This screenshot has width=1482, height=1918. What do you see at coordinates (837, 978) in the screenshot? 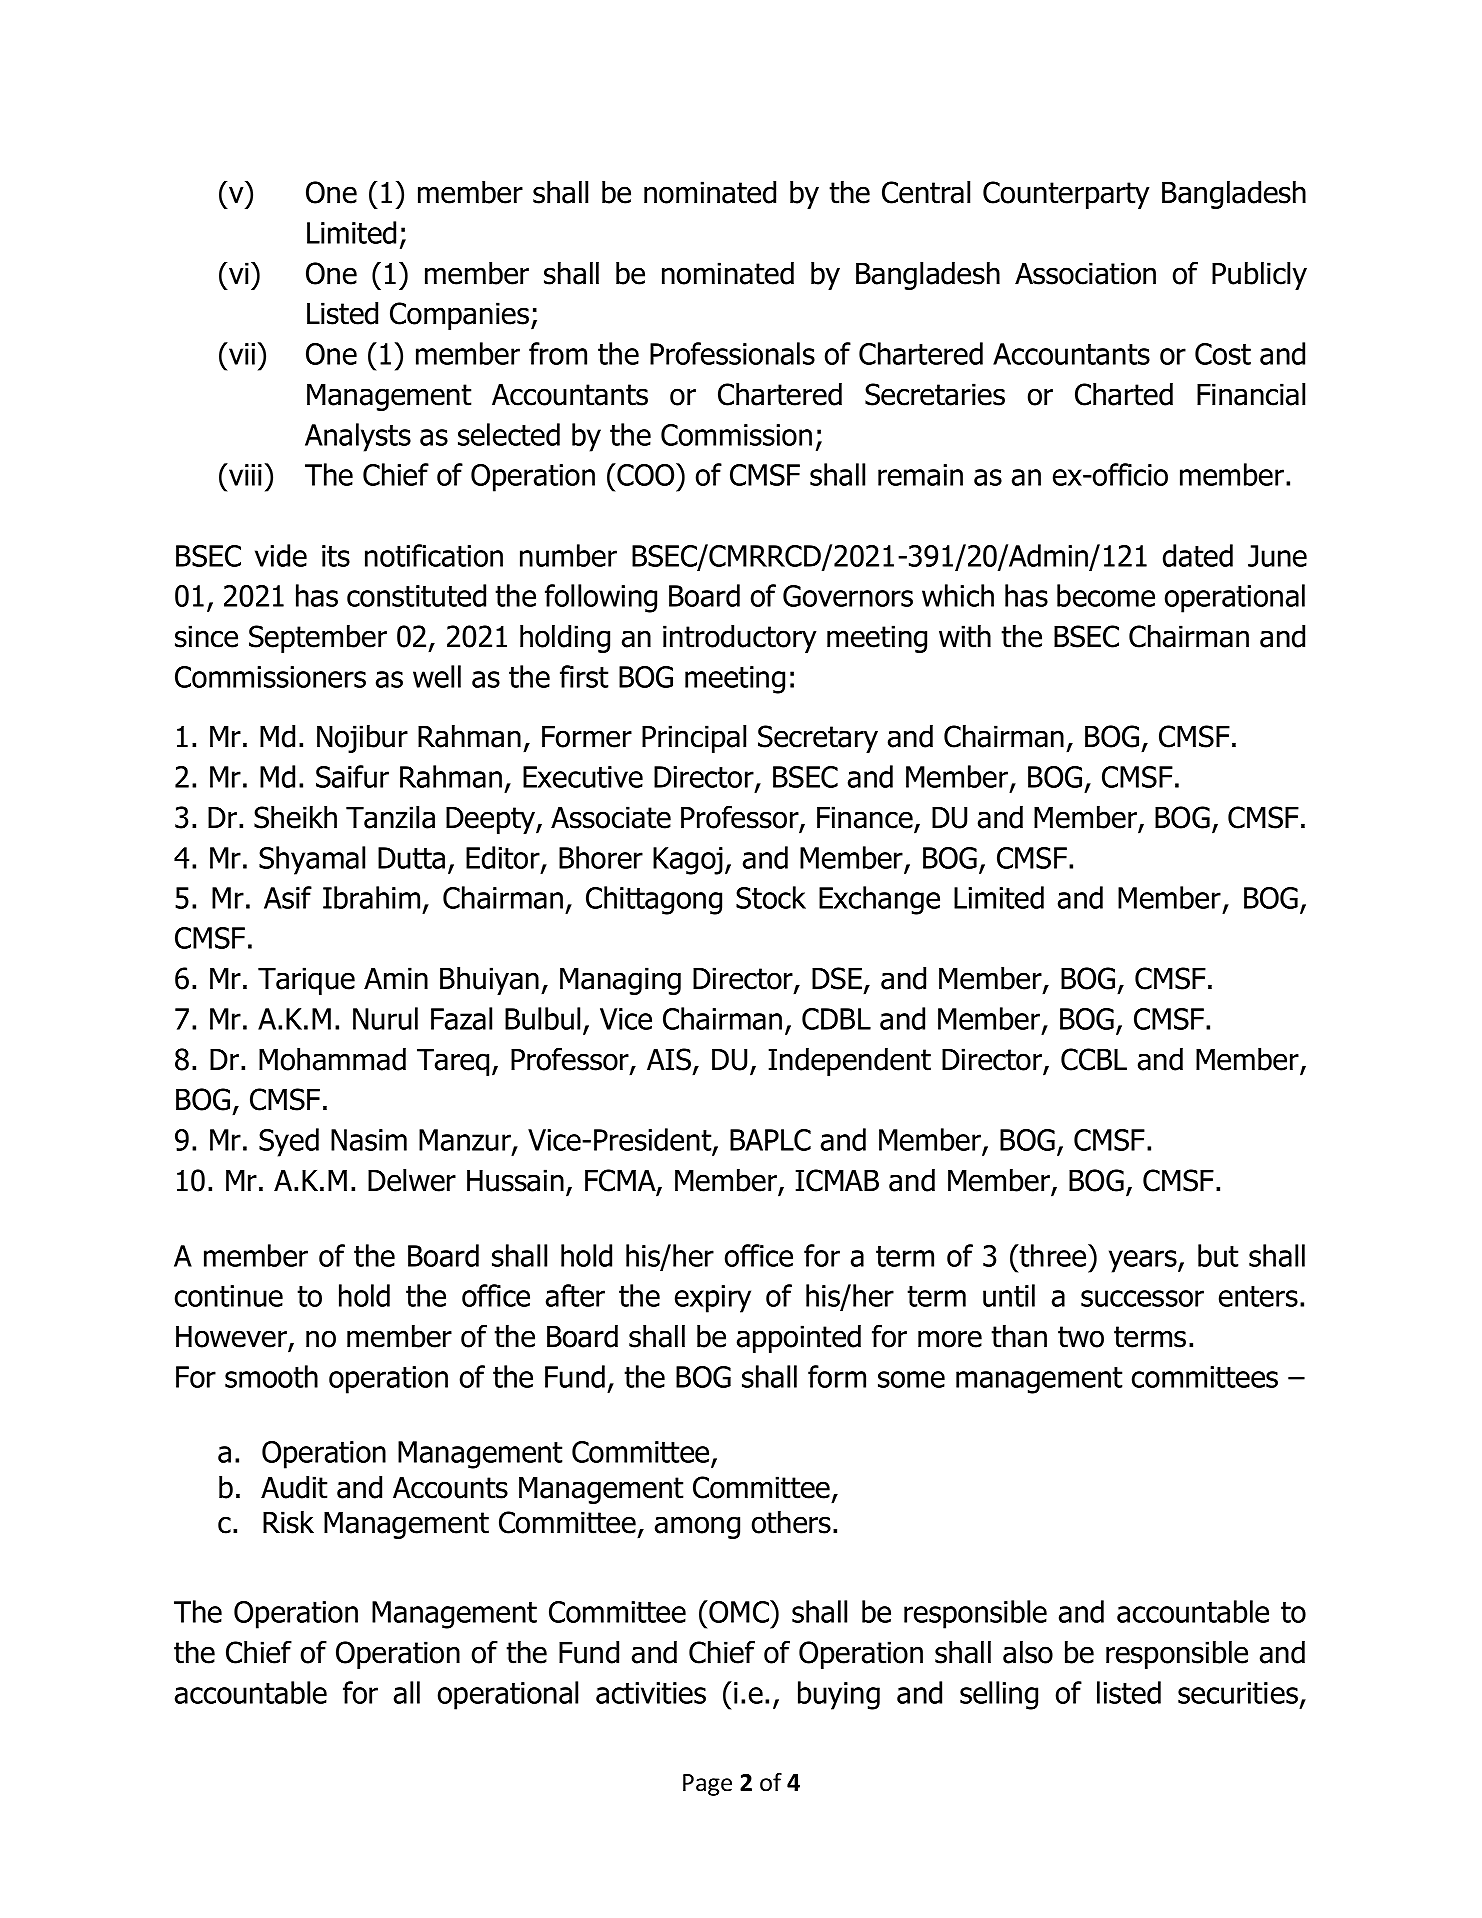
I see `DSE` at bounding box center [837, 978].
